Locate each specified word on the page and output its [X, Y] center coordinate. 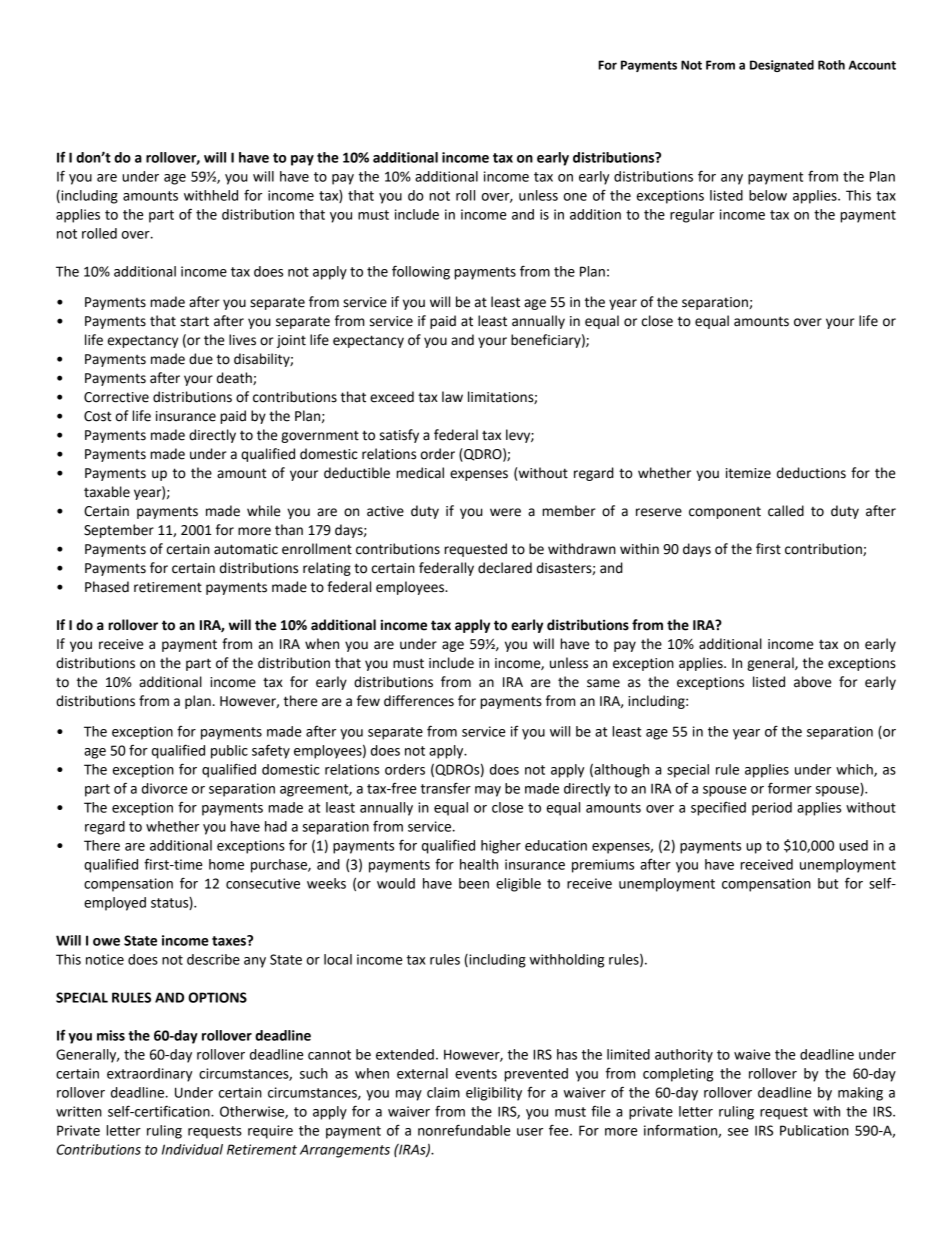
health [479, 864]
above [812, 682]
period [772, 809]
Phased [107, 587]
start [194, 321]
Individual [192, 1149]
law [452, 397]
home [226, 864]
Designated [782, 66]
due [201, 359]
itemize [748, 473]
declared [505, 568]
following [421, 272]
